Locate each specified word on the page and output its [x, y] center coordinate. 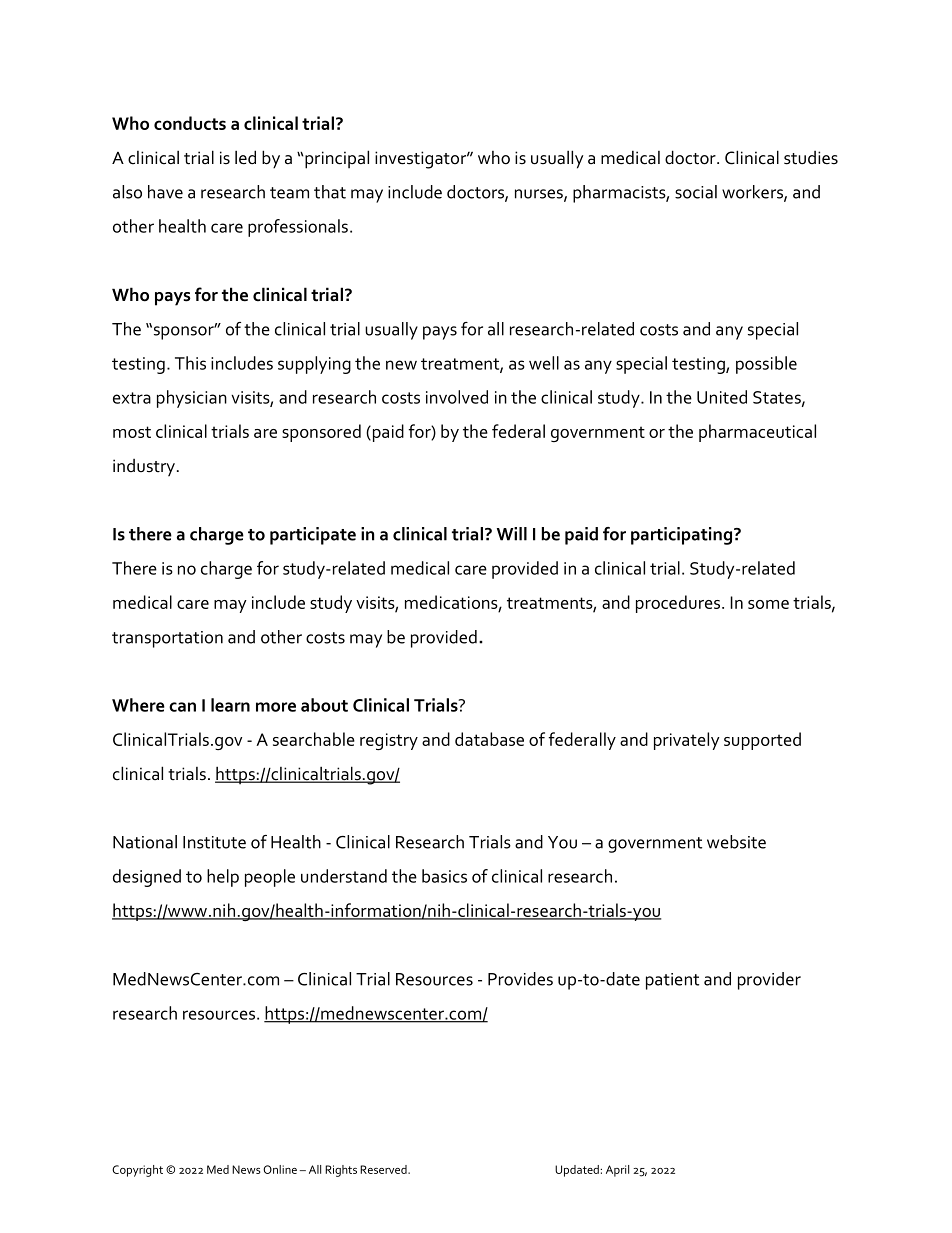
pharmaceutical [757, 433]
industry [144, 468]
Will [512, 534]
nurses [540, 195]
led [245, 157]
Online [280, 1169]
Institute [214, 842]
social [696, 192]
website [736, 842]
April [617, 1171]
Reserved [384, 1169]
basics [444, 876]
